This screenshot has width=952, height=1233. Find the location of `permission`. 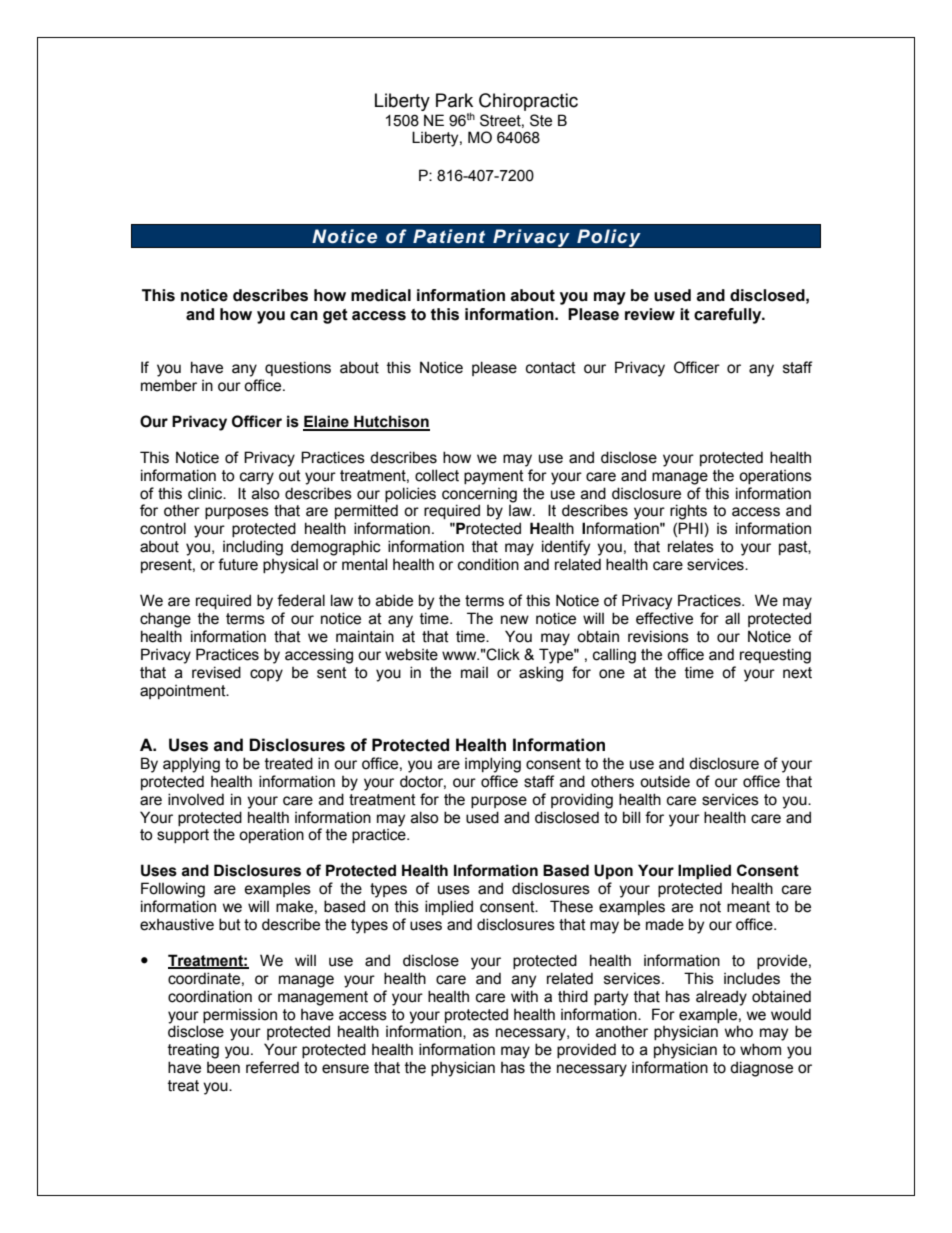

permission is located at coordinates (240, 1016).
